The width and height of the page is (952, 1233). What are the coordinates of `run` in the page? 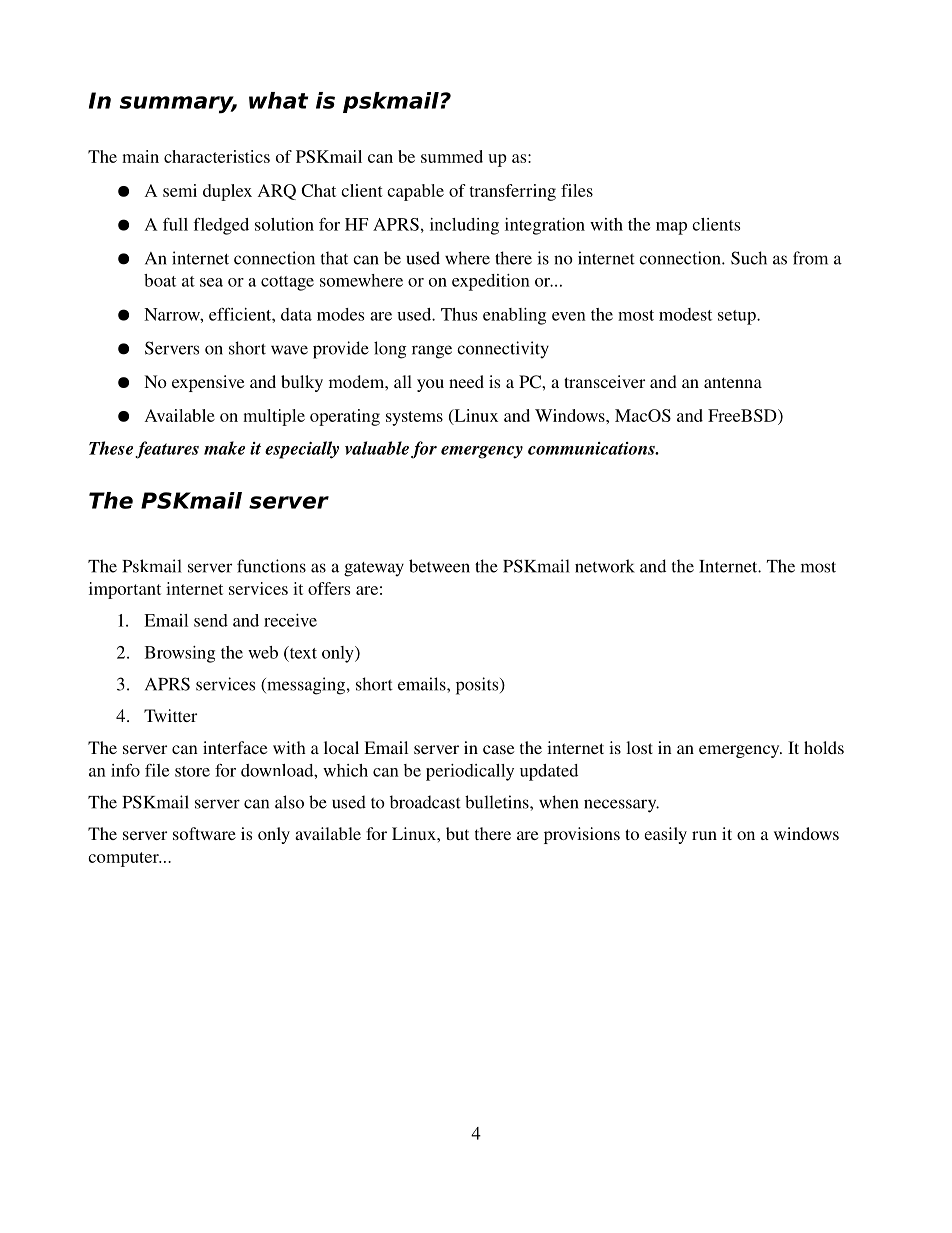 It's located at (704, 835).
